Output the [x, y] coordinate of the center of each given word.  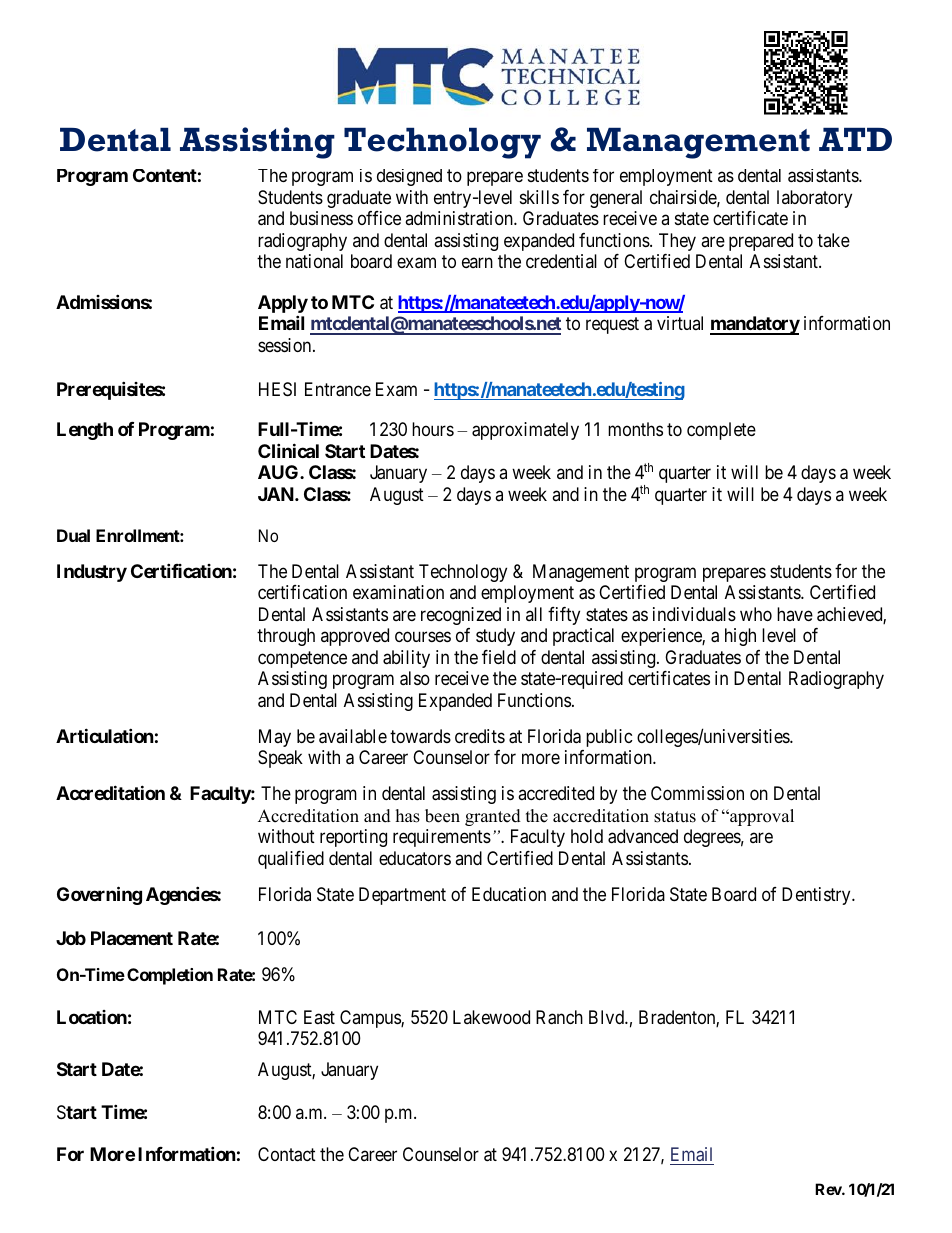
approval [761, 817]
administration [460, 218]
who [756, 614]
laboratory [814, 199]
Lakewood [491, 1017]
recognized [461, 616]
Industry [92, 573]
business [321, 218]
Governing [99, 895]
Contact [287, 1154]
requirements [442, 838]
